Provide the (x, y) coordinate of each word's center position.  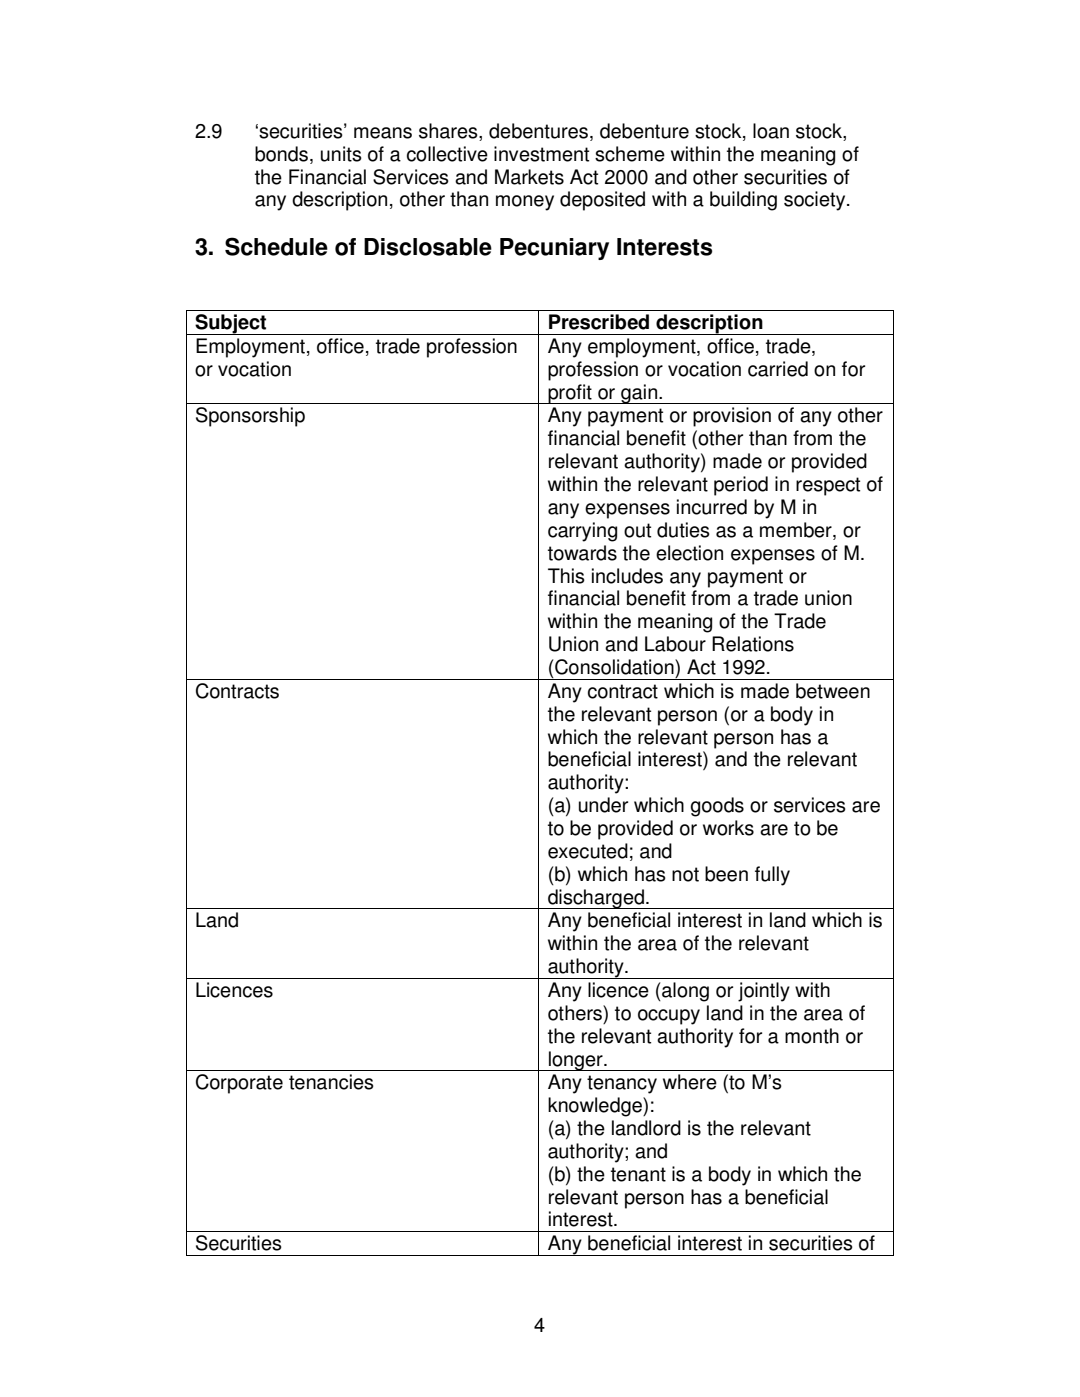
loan (771, 131)
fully (772, 876)
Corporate (239, 1084)
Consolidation (614, 667)
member (797, 531)
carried (778, 369)
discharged (596, 899)
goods (717, 807)
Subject (230, 324)
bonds (281, 154)
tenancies (331, 1082)
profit (570, 394)
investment (541, 154)
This (566, 576)
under (603, 805)
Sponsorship (250, 417)
